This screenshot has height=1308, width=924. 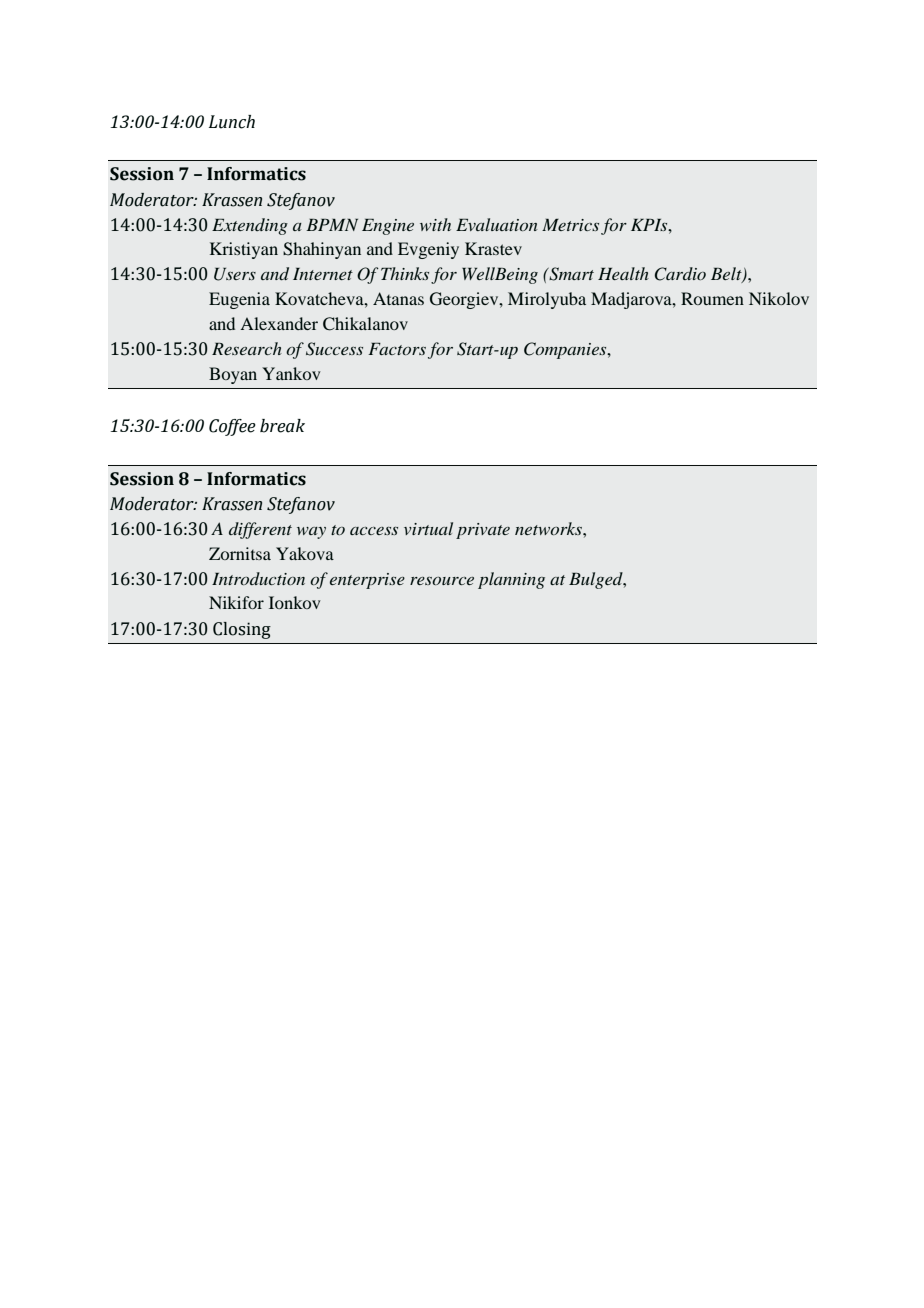 What do you see at coordinates (483, 531) in the screenshot?
I see `private` at bounding box center [483, 531].
